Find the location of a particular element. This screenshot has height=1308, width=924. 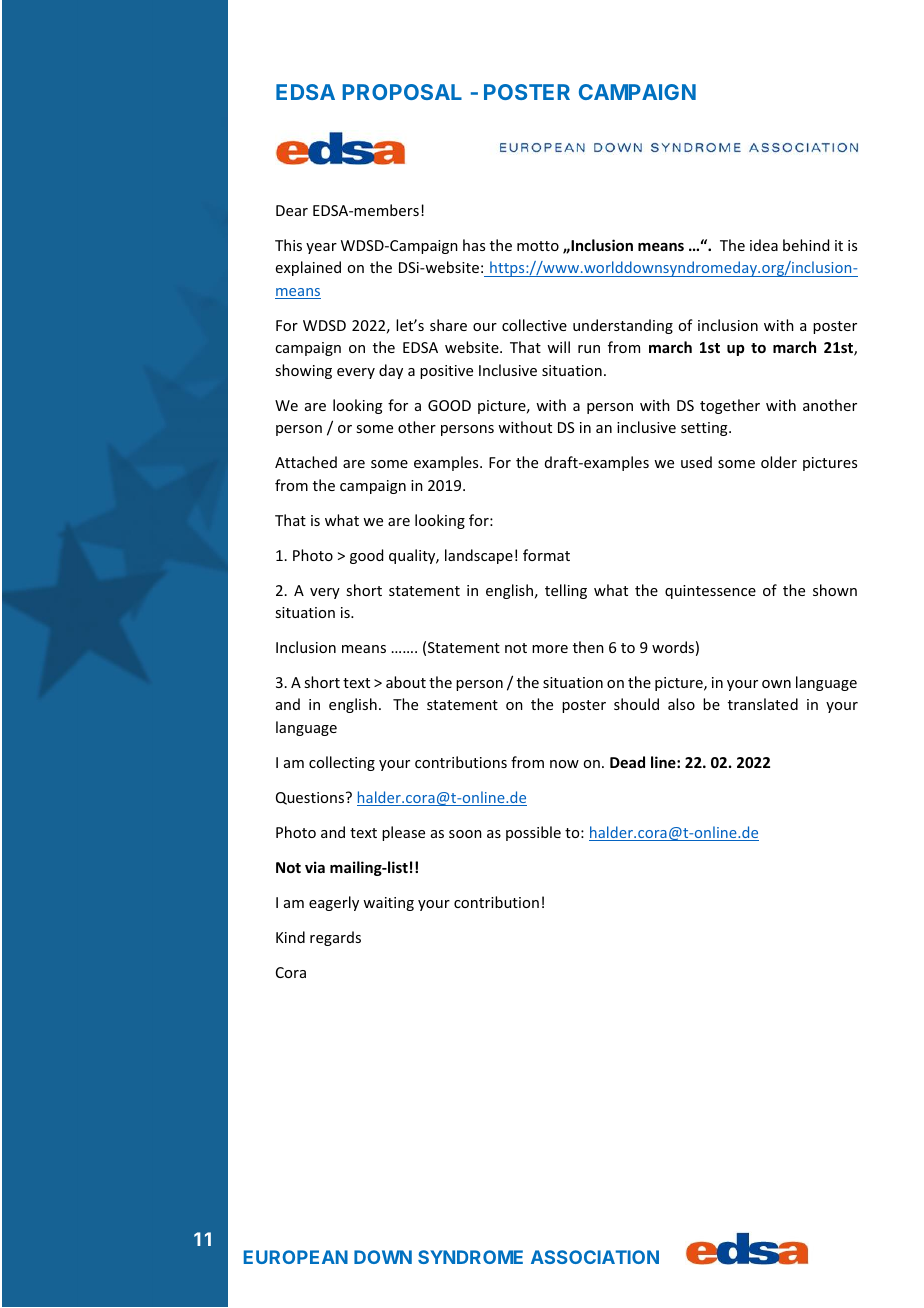

PROPOSAL is located at coordinates (402, 92).
